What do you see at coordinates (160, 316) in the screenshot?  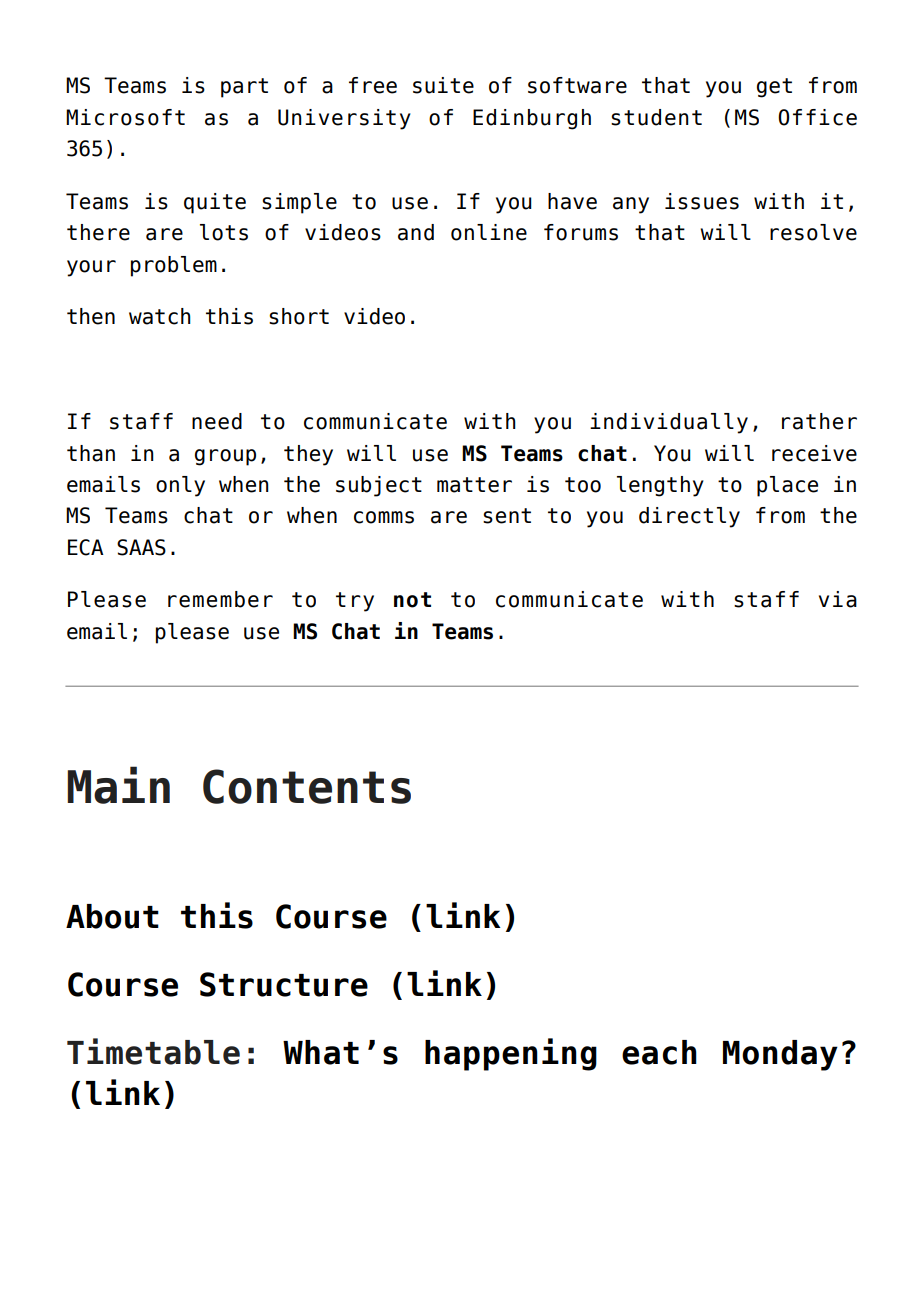 I see `watch` at bounding box center [160, 316].
